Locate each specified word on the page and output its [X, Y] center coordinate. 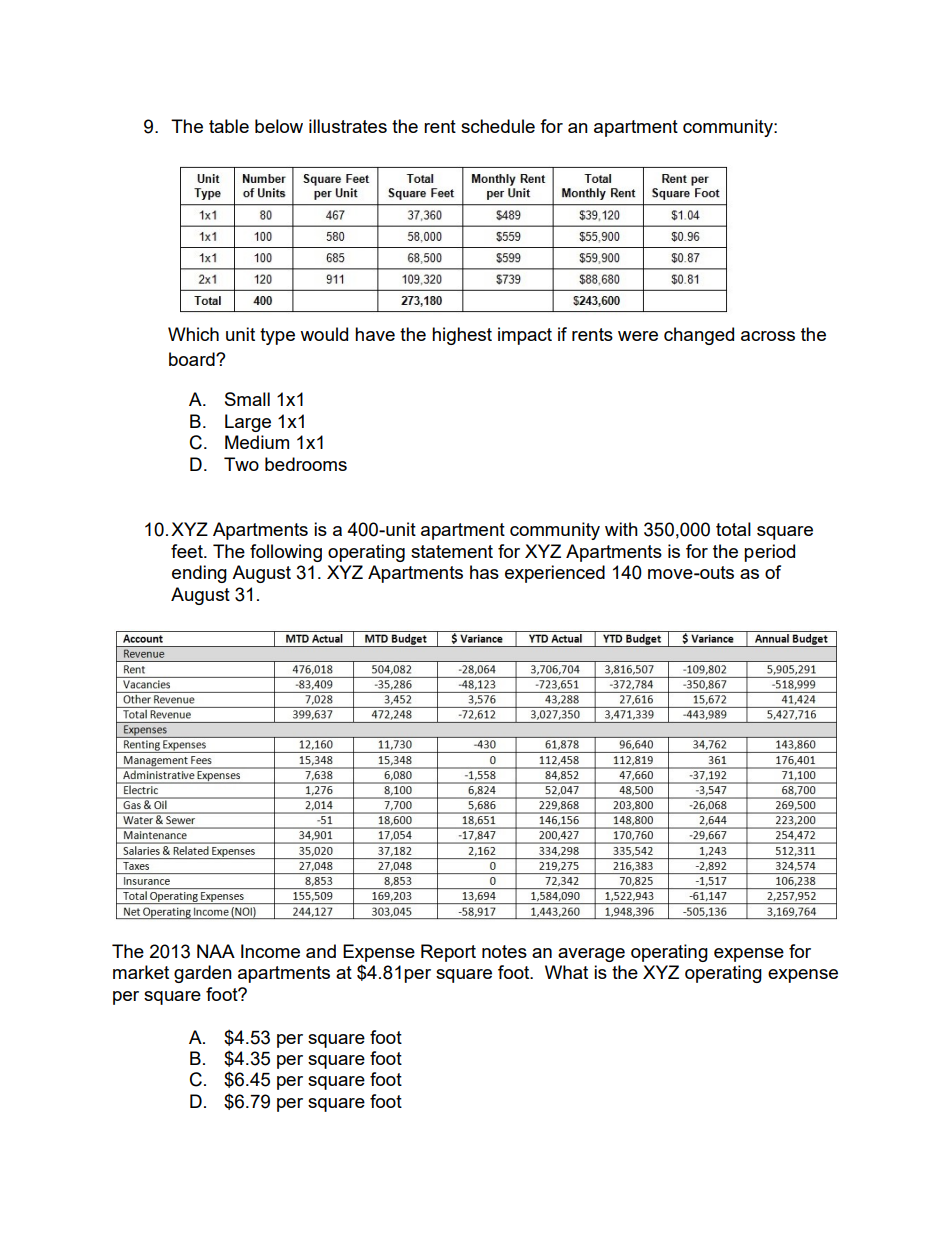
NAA [216, 951]
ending [199, 574]
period [769, 553]
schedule [498, 126]
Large [248, 423]
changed [699, 336]
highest [462, 336]
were [638, 336]
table [229, 126]
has [484, 572]
